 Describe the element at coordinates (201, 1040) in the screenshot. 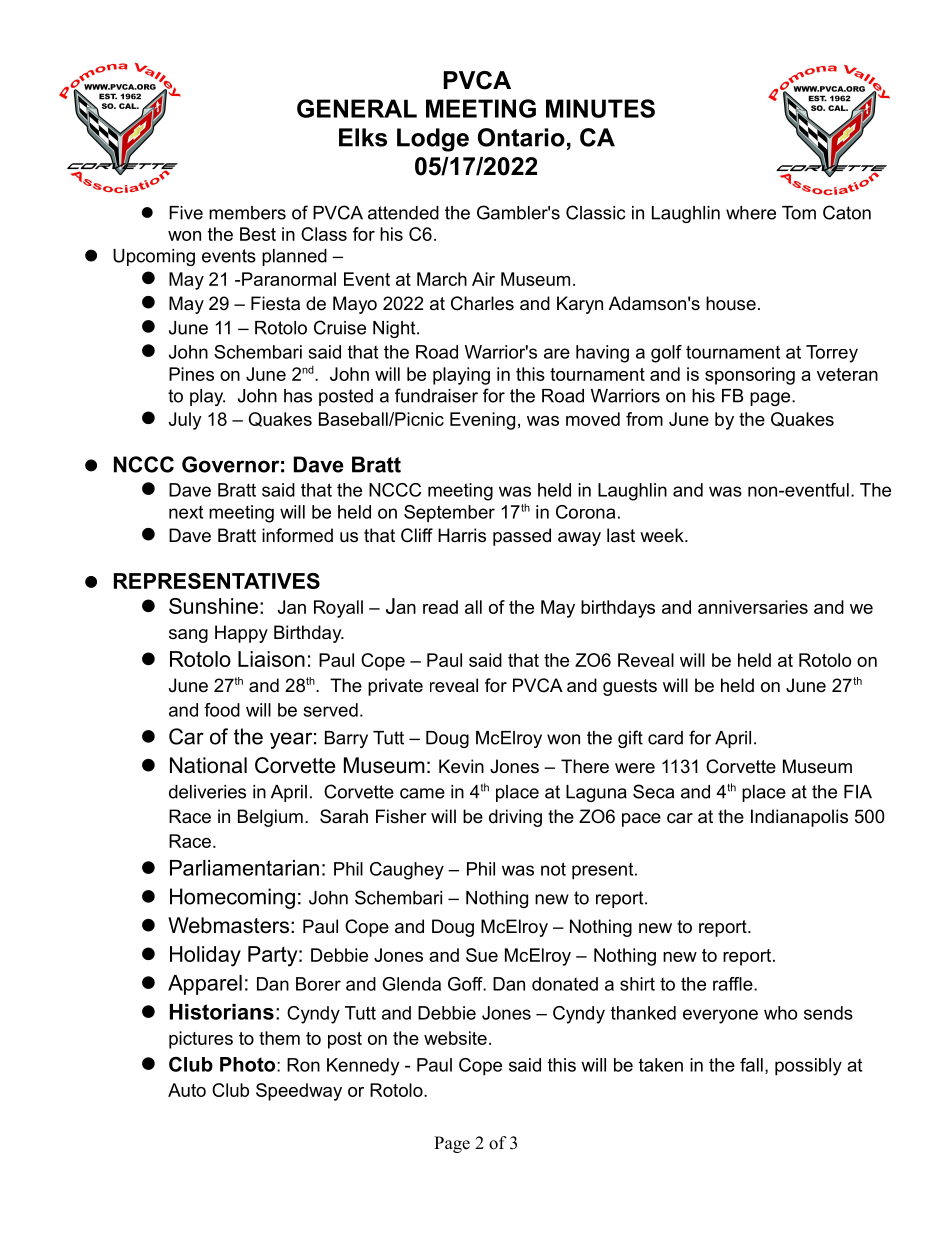

I see `pictures` at that location.
